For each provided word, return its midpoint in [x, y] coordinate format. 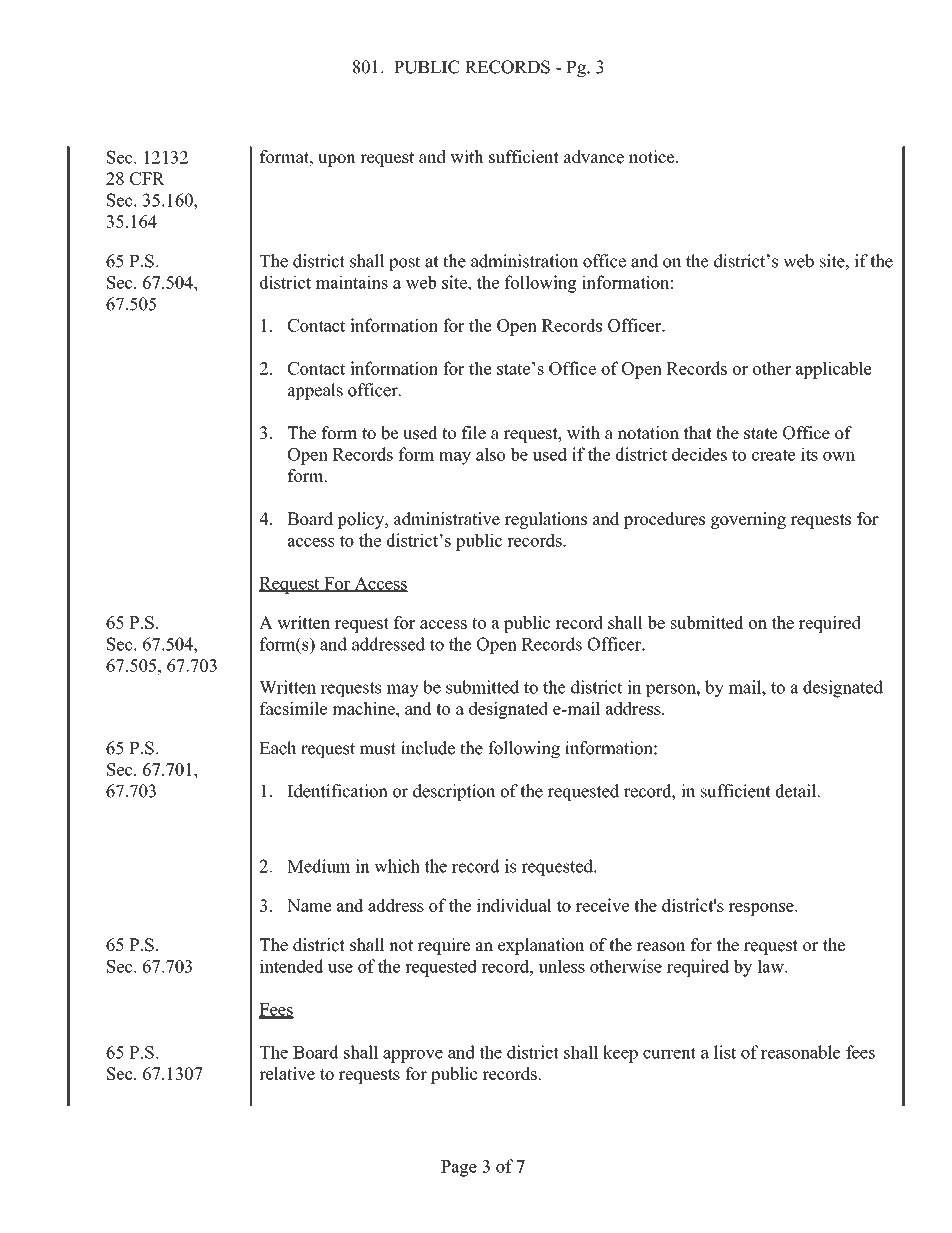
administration [524, 261]
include [428, 748]
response [762, 909]
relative [287, 1073]
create [774, 455]
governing [748, 520]
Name [309, 905]
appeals [315, 391]
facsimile [293, 708]
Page [459, 1168]
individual [514, 905]
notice [653, 157]
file [474, 433]
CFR [147, 178]
